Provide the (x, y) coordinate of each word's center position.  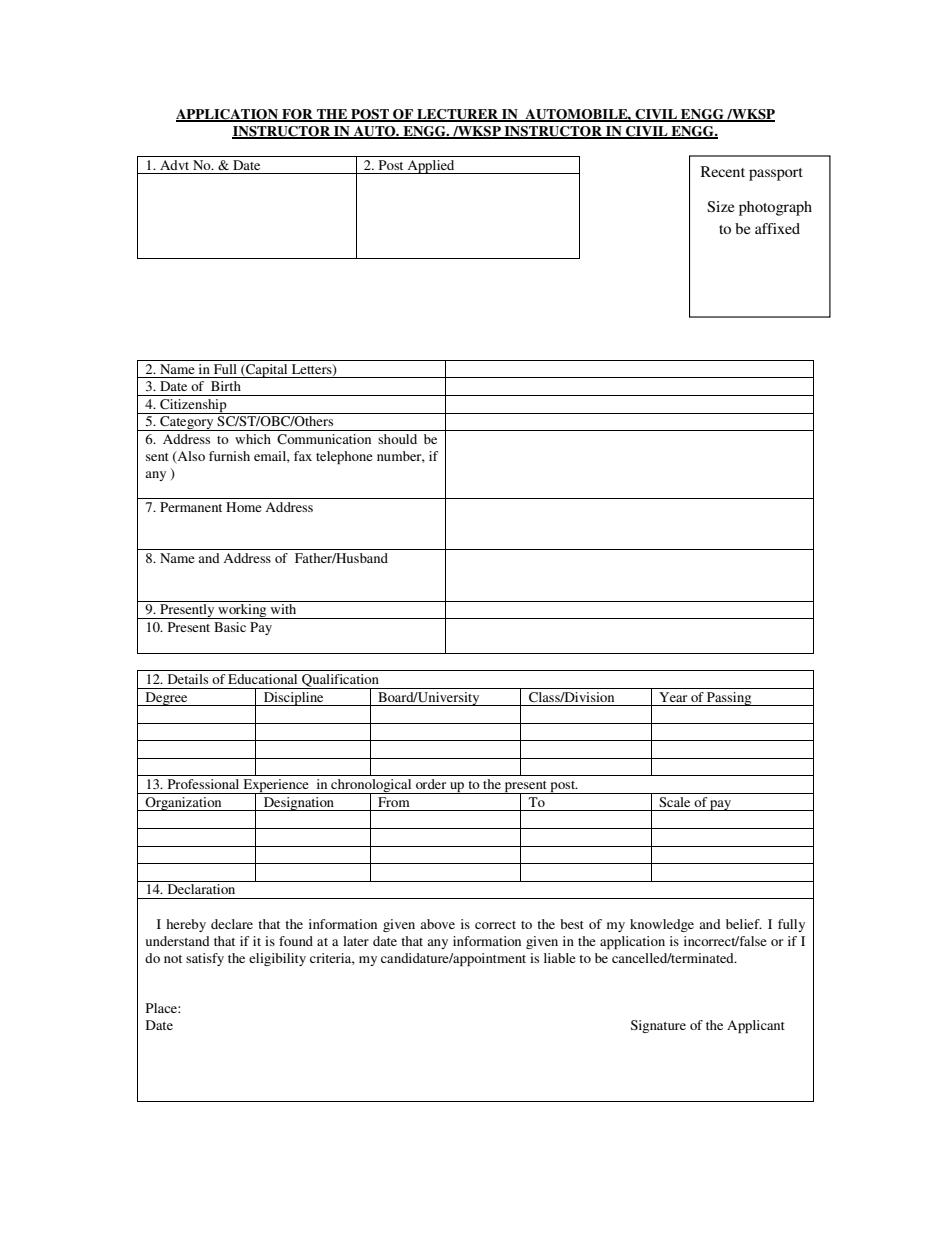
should (397, 439)
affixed (777, 228)
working (242, 611)
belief (744, 924)
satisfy (205, 959)
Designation (299, 804)
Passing (729, 699)
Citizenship (193, 406)
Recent (723, 171)
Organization (184, 804)
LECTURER (457, 115)
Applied (431, 167)
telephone (344, 457)
